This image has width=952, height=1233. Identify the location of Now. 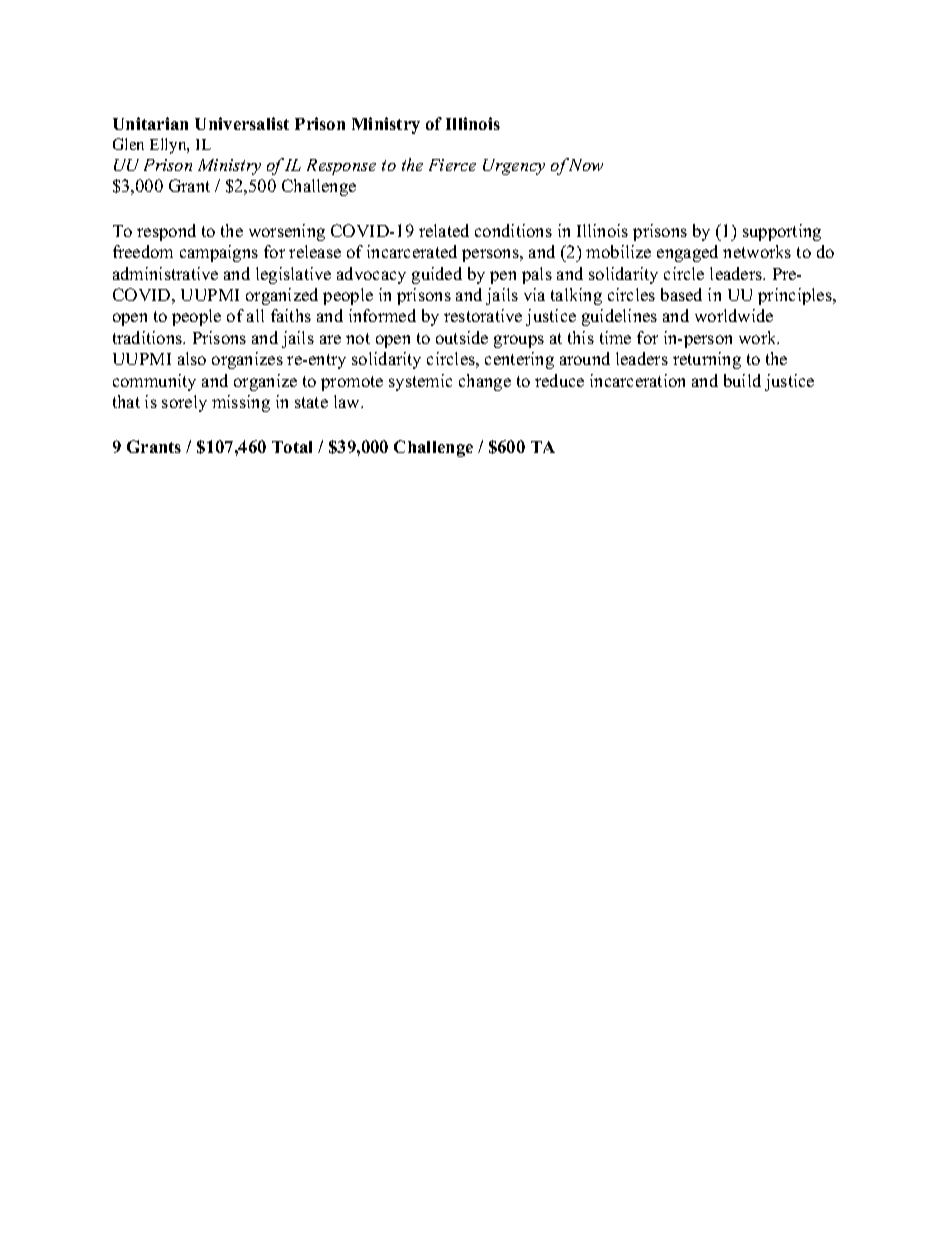
(586, 165).
